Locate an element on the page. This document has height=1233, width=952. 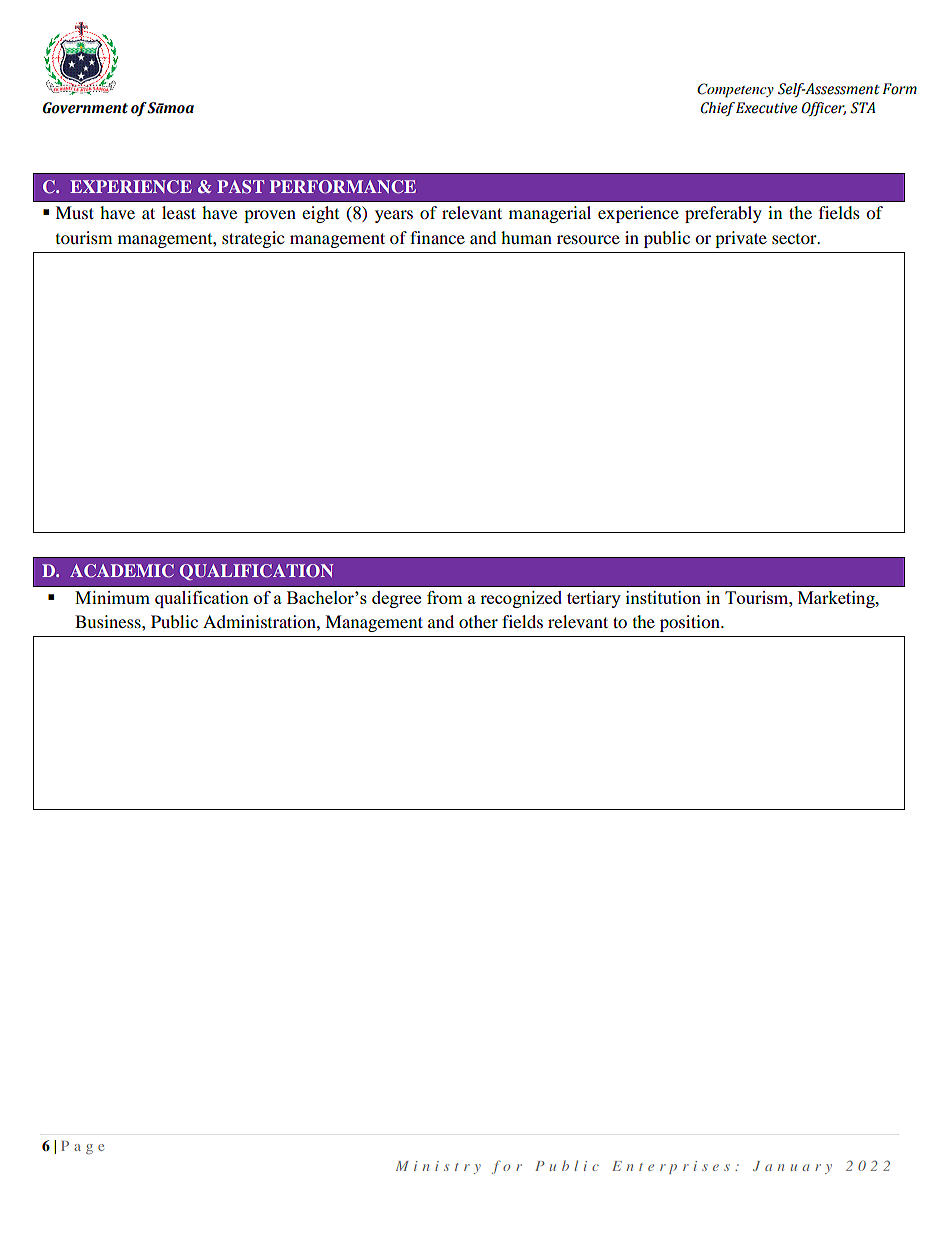
other is located at coordinates (478, 621).
